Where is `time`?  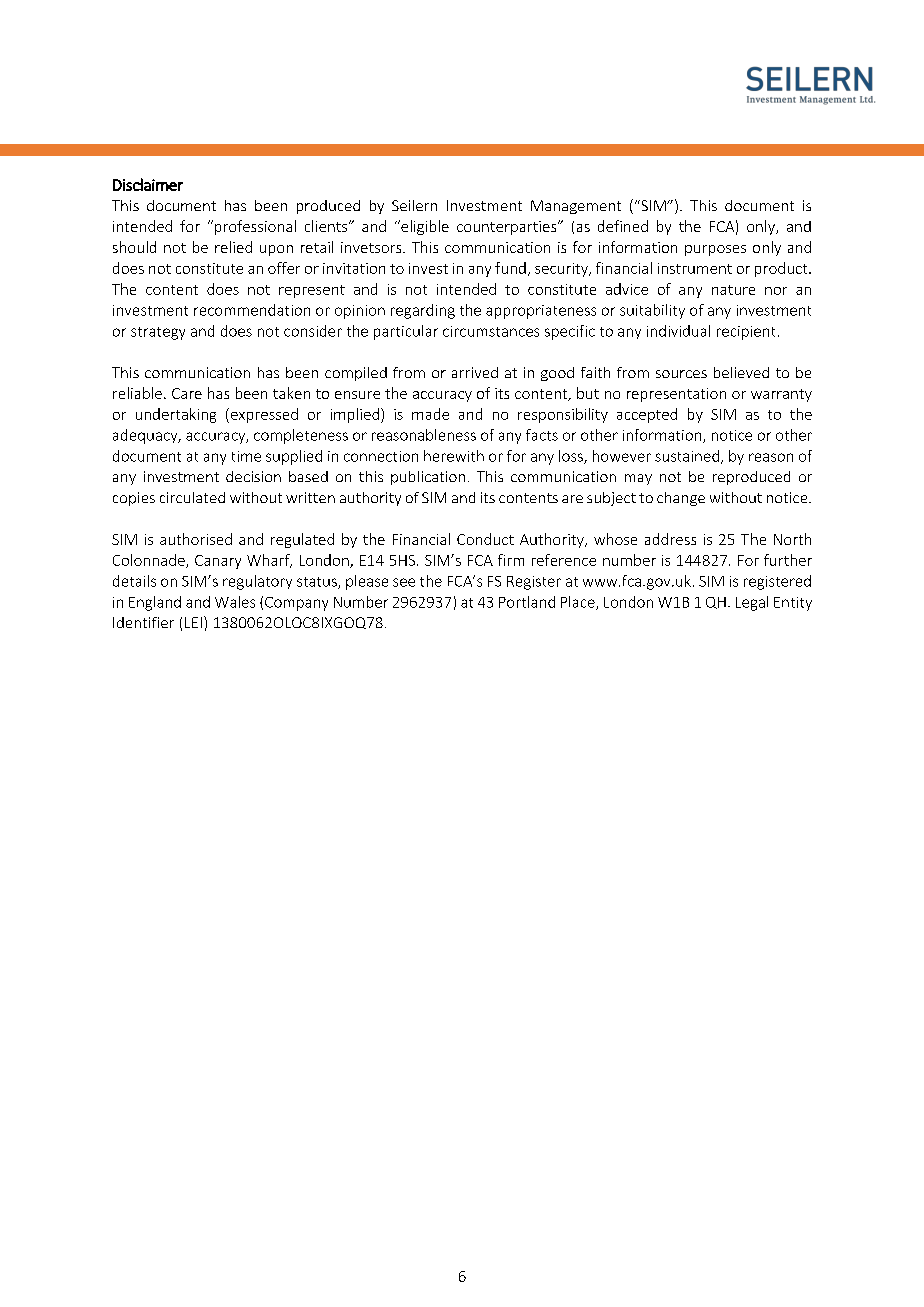 time is located at coordinates (246, 456).
